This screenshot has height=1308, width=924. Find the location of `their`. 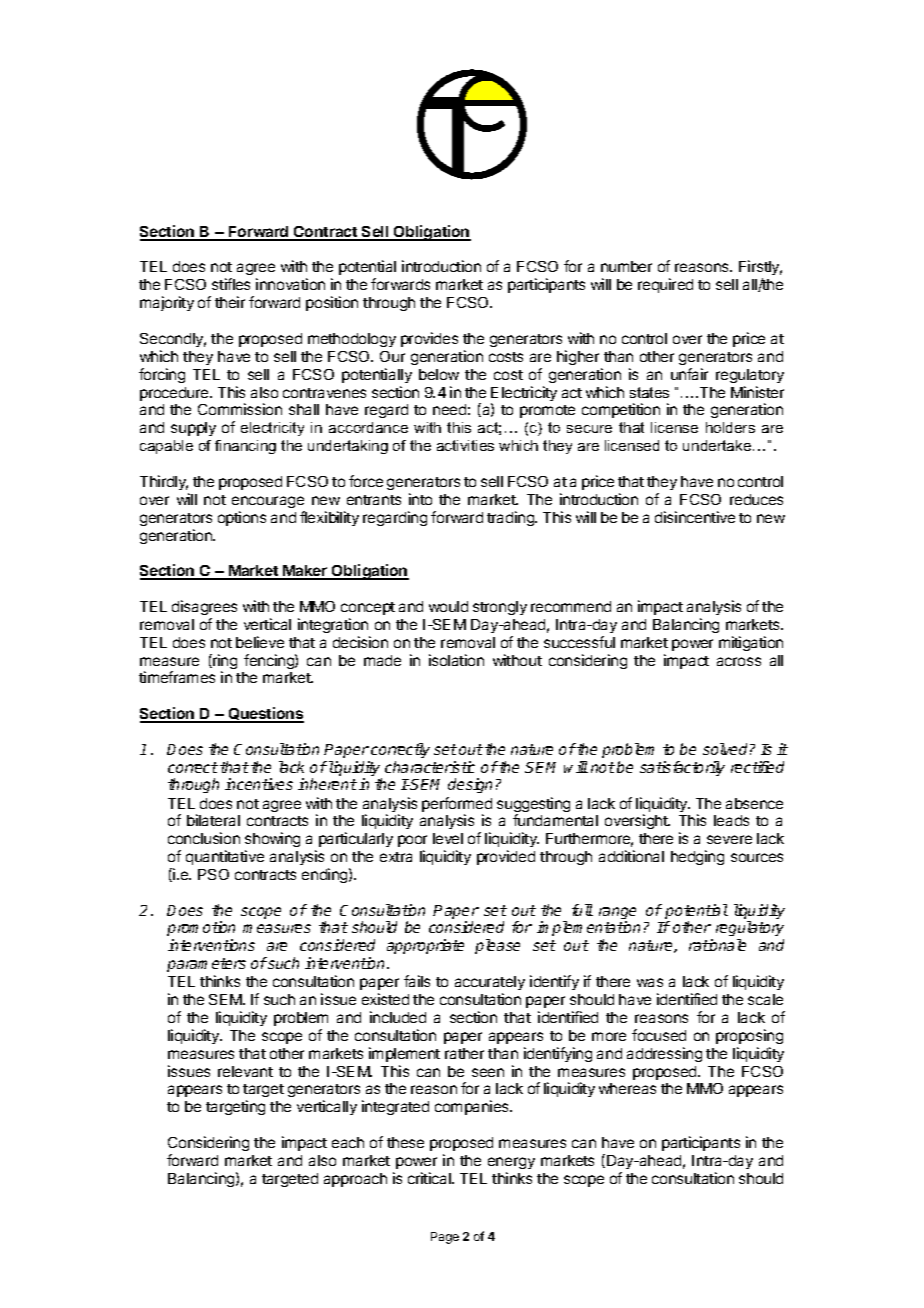

their is located at coordinates (230, 302).
